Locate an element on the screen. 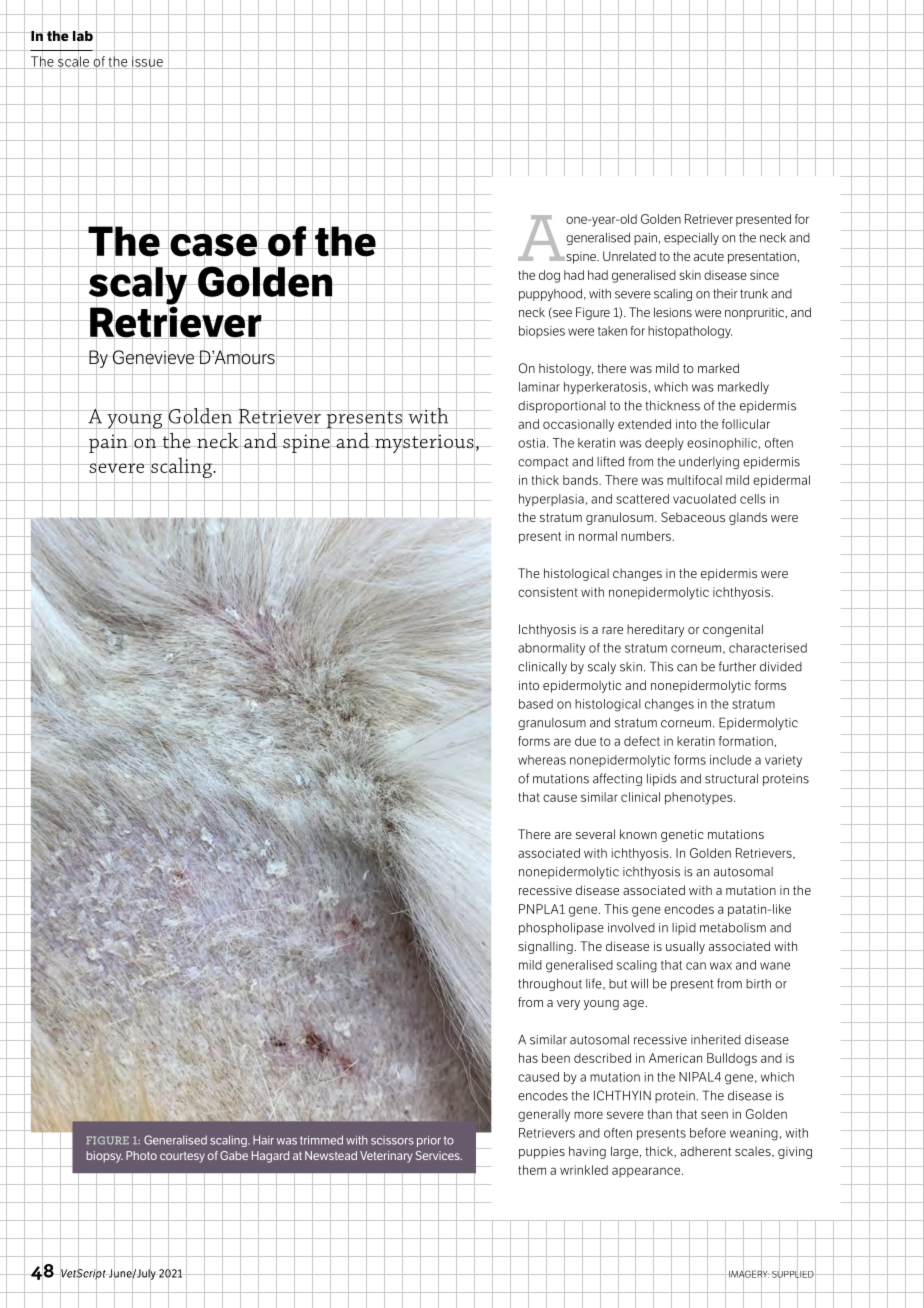 The height and width of the screenshot is (1308, 924). mysterious is located at coordinates (424, 444).
